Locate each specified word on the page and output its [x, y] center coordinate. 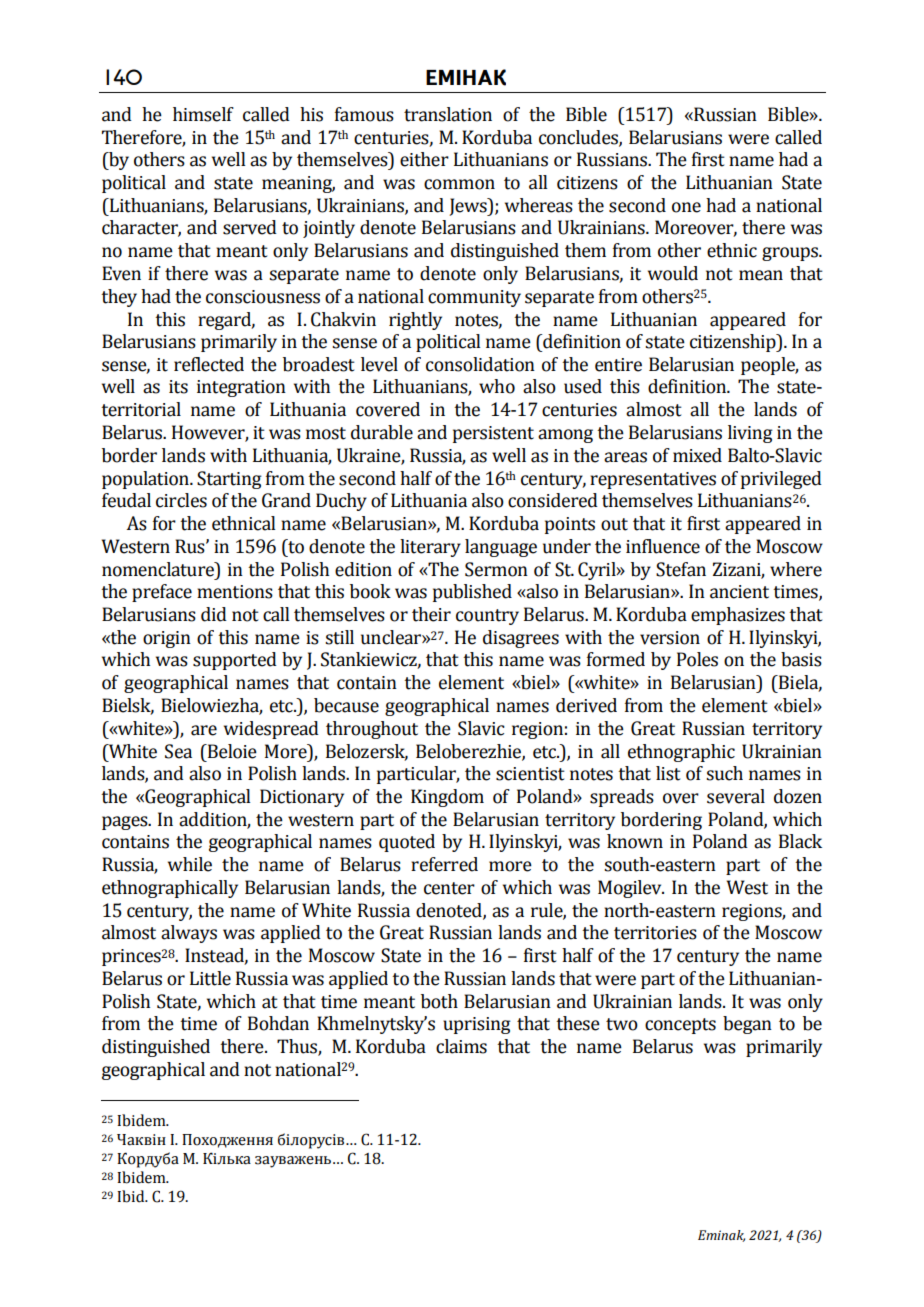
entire [618, 365]
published [472, 593]
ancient [739, 592]
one [686, 207]
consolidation [480, 364]
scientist [530, 774]
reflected [209, 364]
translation [448, 114]
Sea [178, 751]
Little [210, 978]
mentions [235, 592]
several [736, 796]
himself [203, 114]
